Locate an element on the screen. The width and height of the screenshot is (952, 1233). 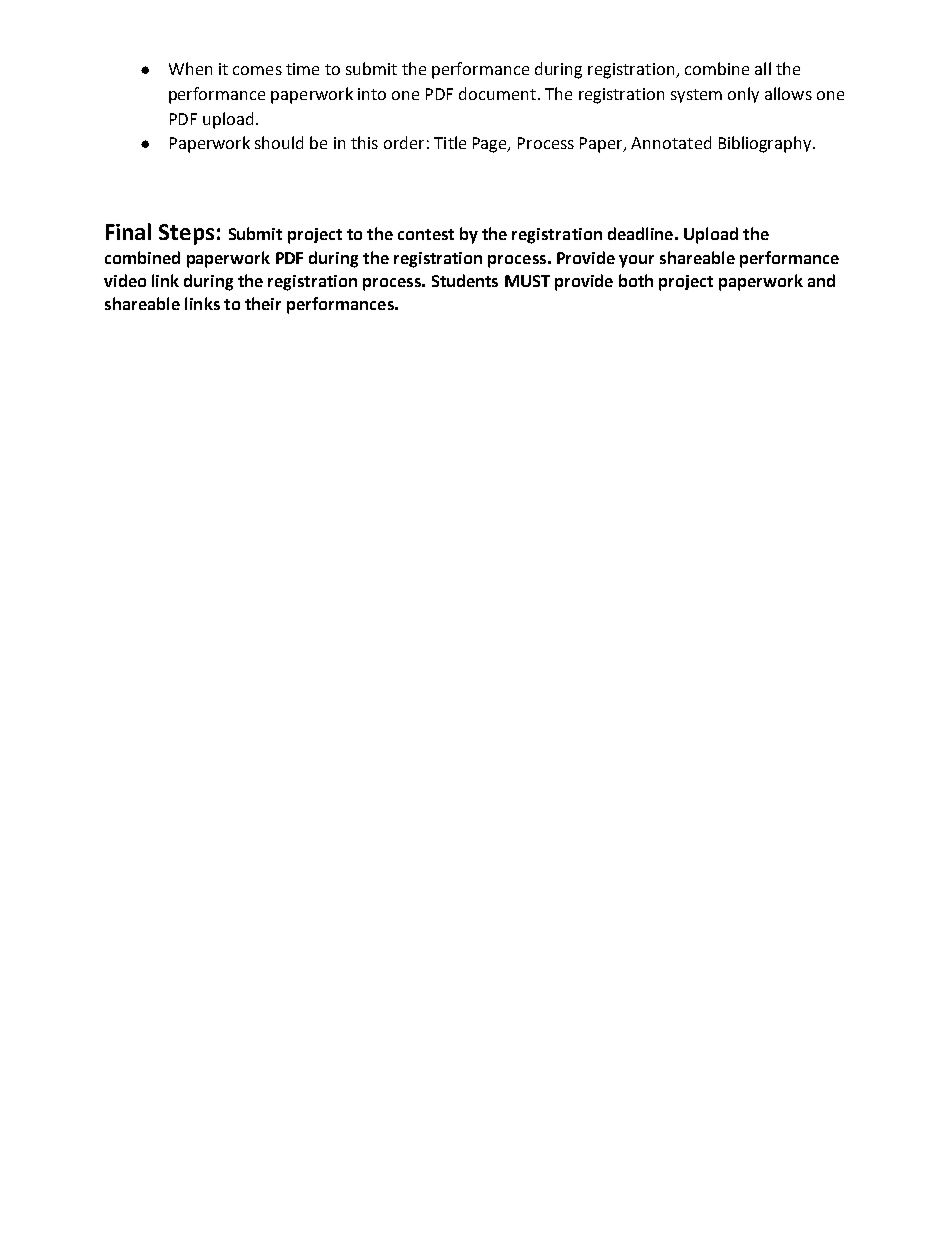
Students is located at coordinates (465, 280).
